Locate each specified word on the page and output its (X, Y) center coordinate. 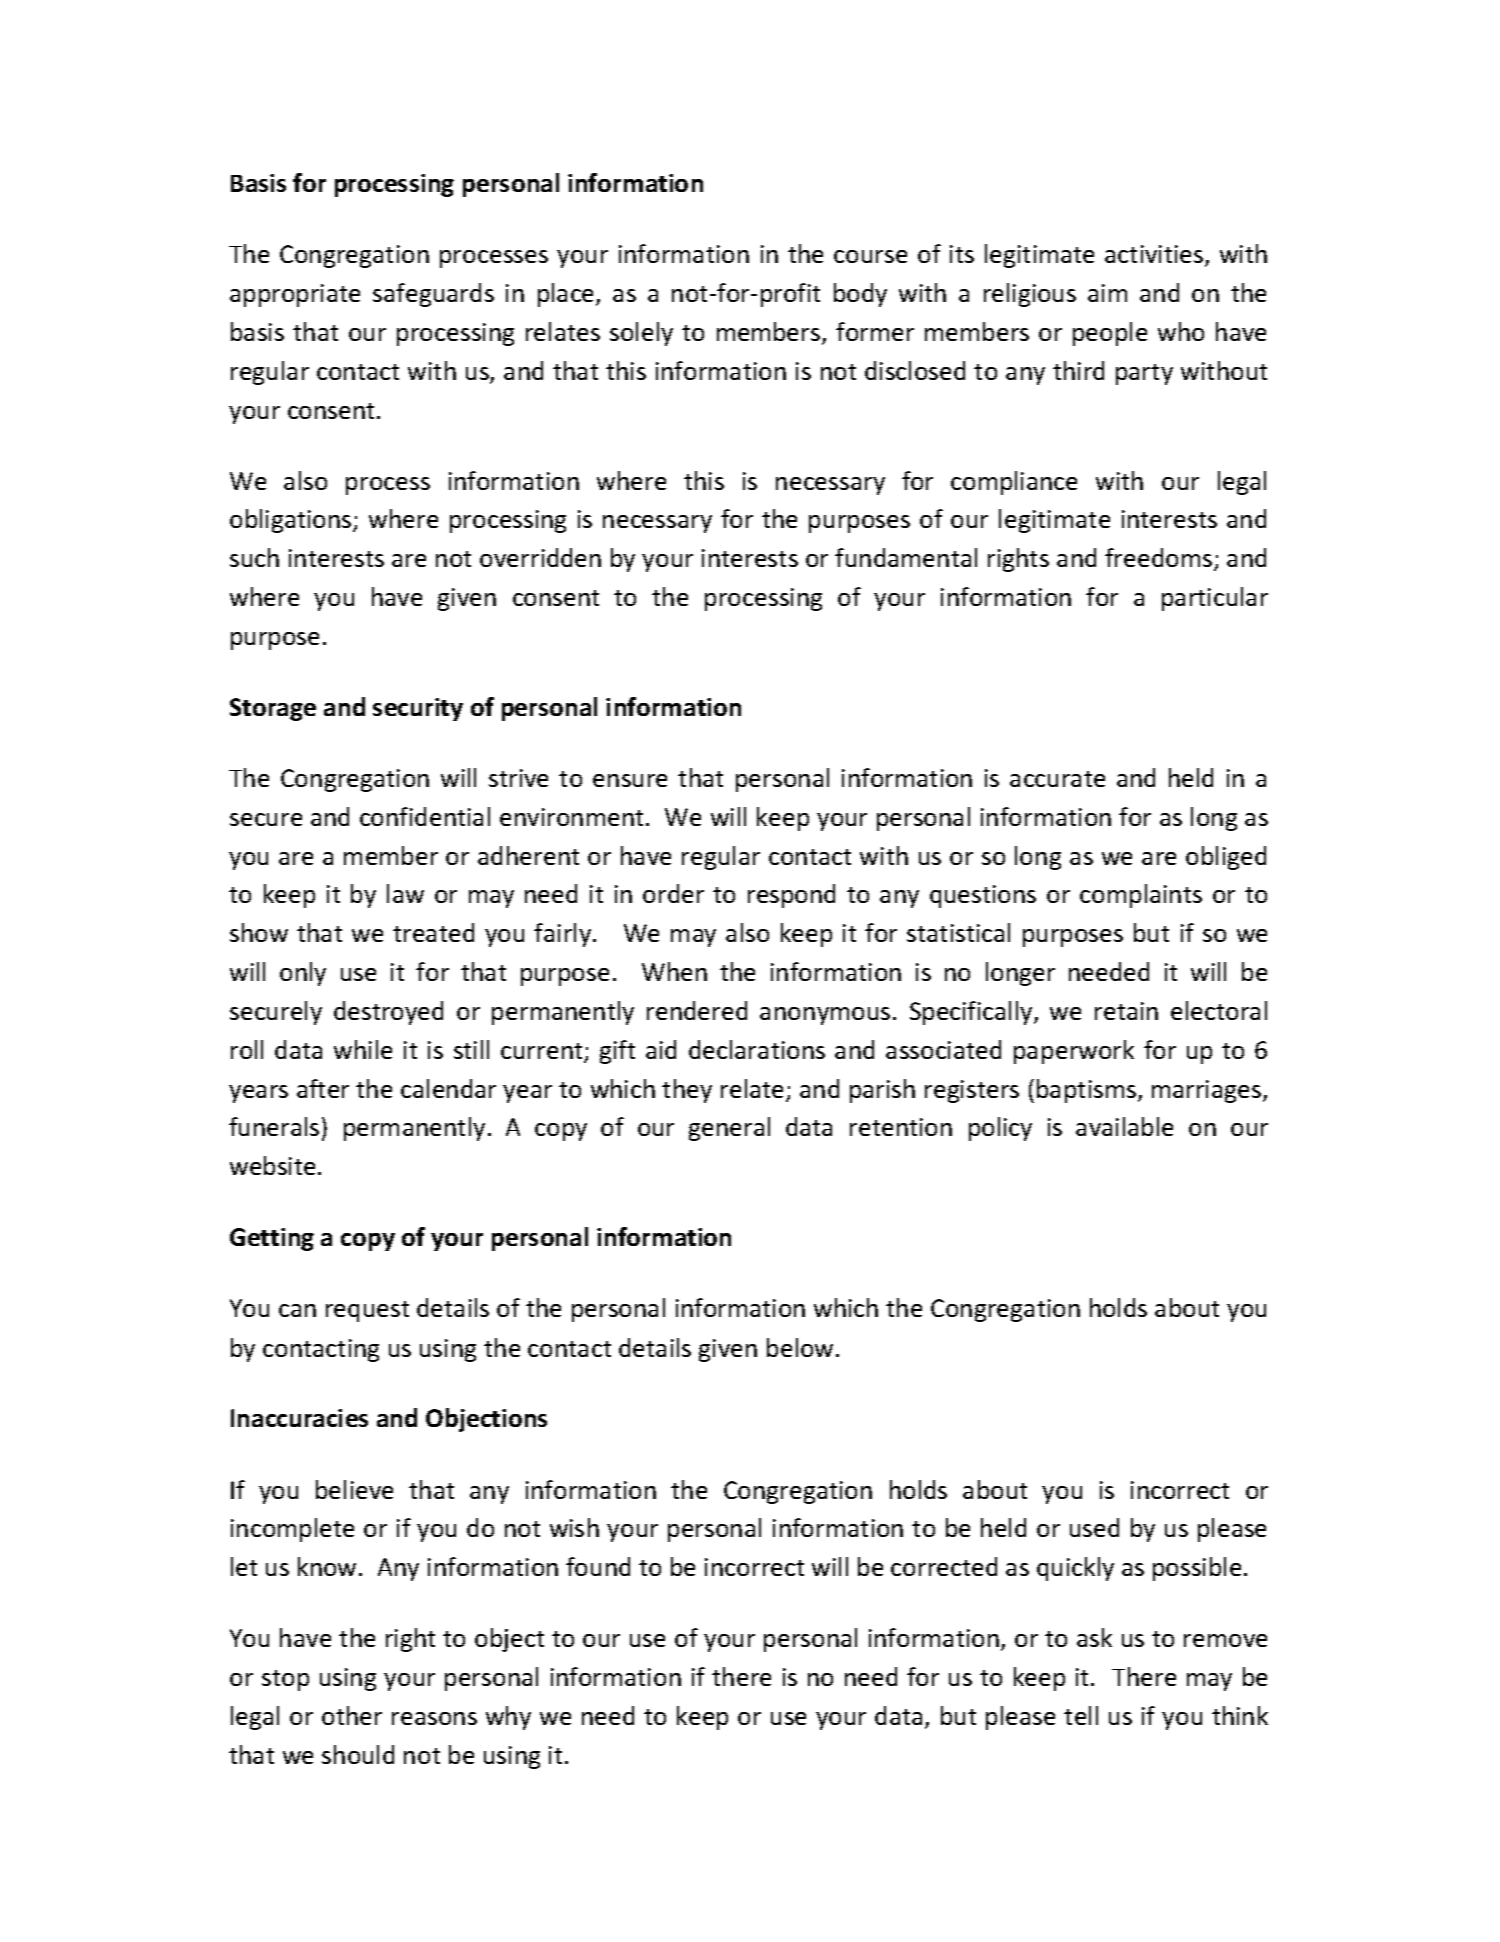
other (352, 1715)
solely (641, 334)
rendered (697, 1010)
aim (1107, 293)
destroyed (388, 1013)
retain (1126, 1011)
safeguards (433, 295)
